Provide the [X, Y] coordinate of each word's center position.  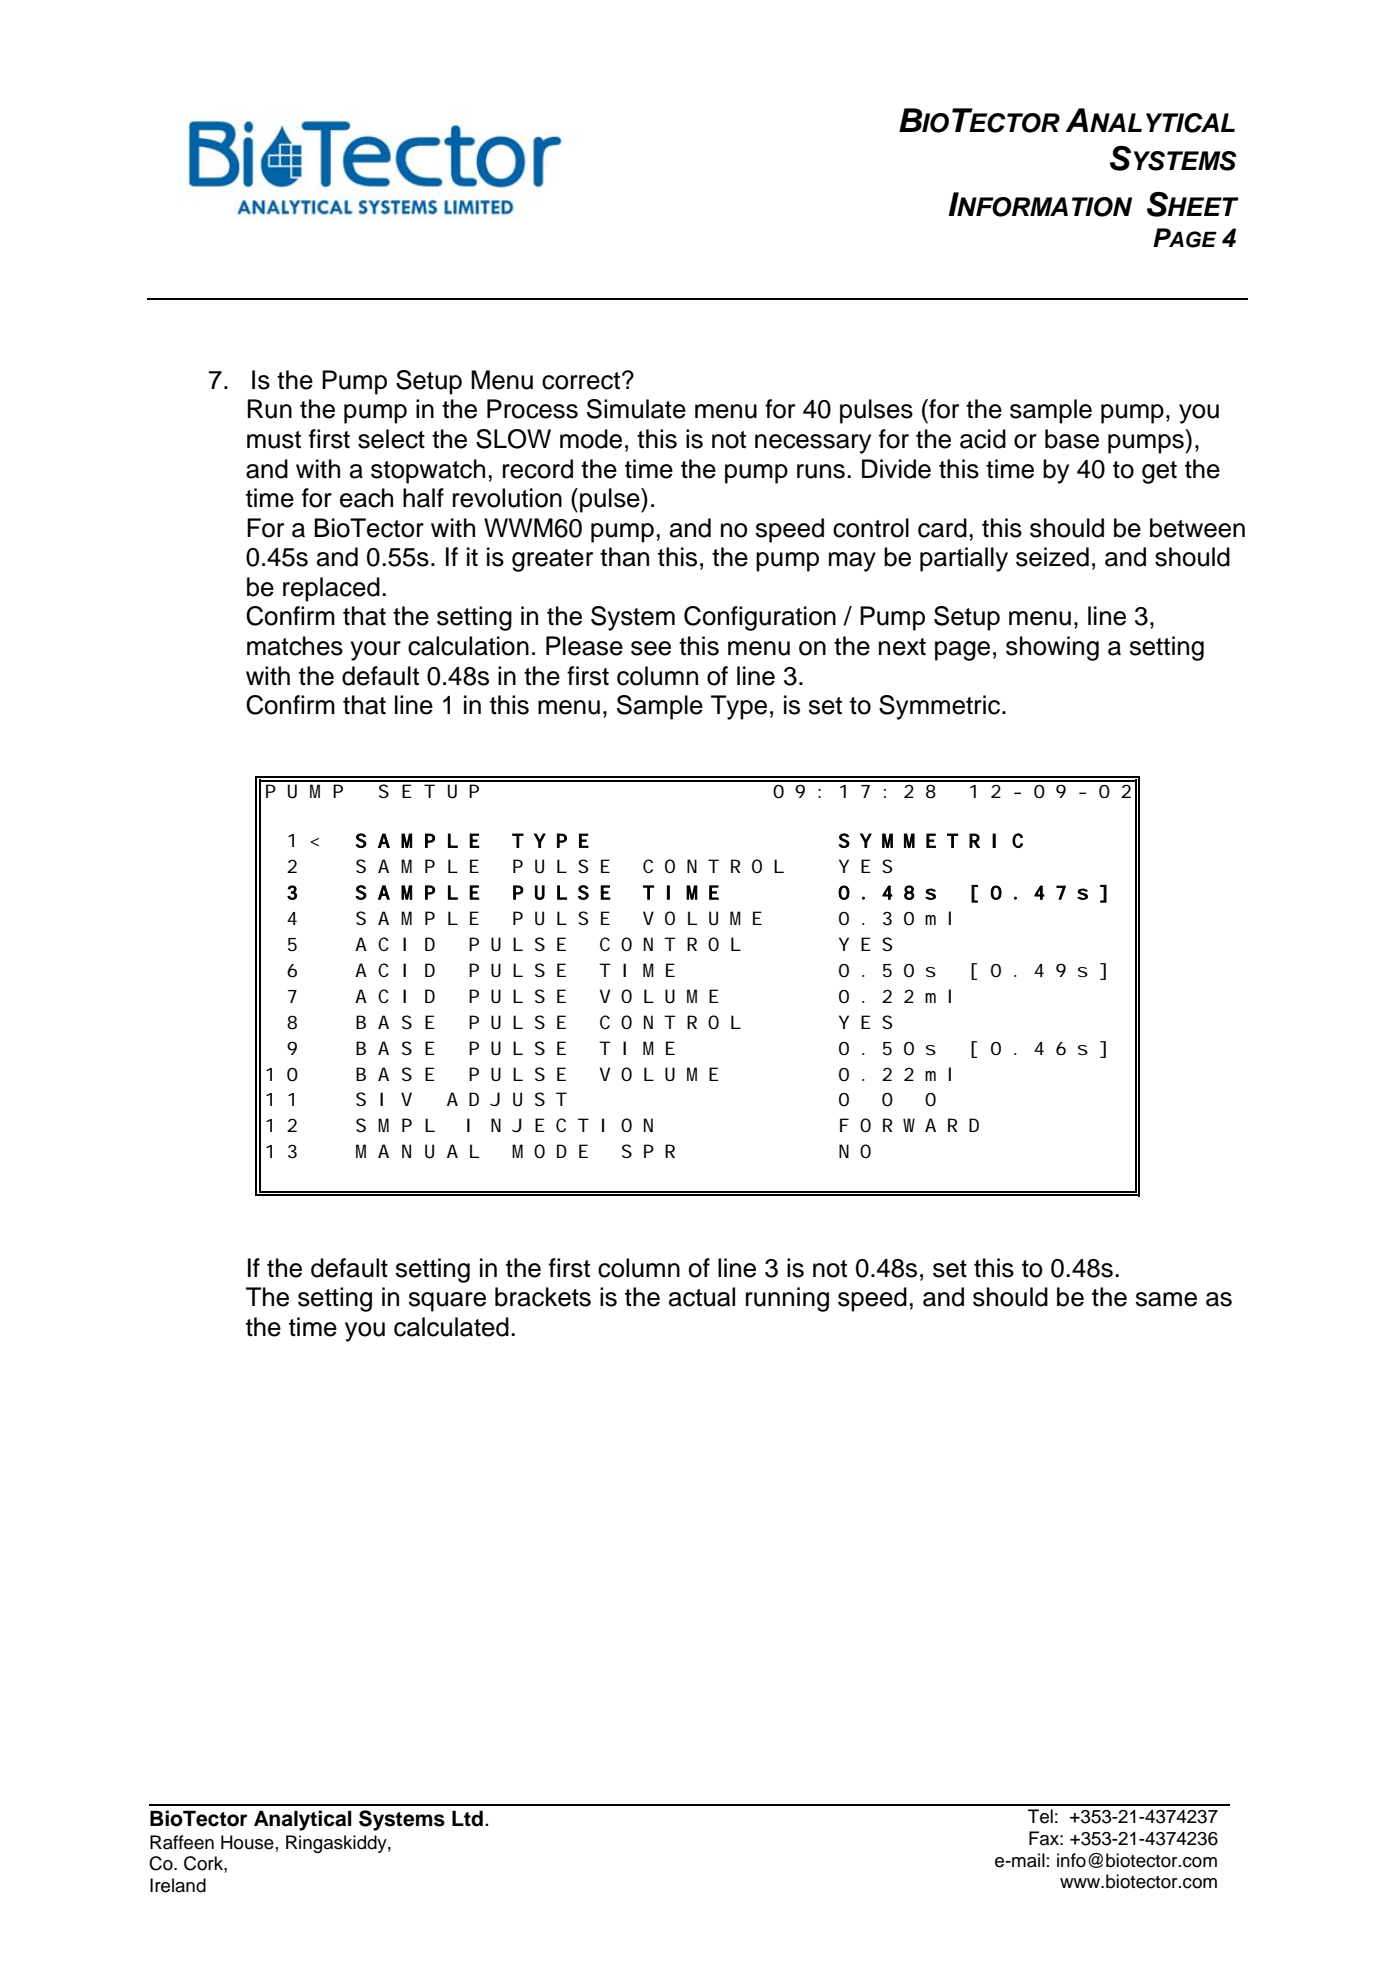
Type [739, 707]
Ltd [467, 1818]
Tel [1040, 1816]
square [447, 1302]
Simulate [636, 409]
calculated [451, 1327]
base [1072, 439]
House [247, 1842]
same [1166, 1299]
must [274, 440]
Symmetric [941, 707]
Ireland [178, 1885]
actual [702, 1297]
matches [295, 646]
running [787, 1299]
